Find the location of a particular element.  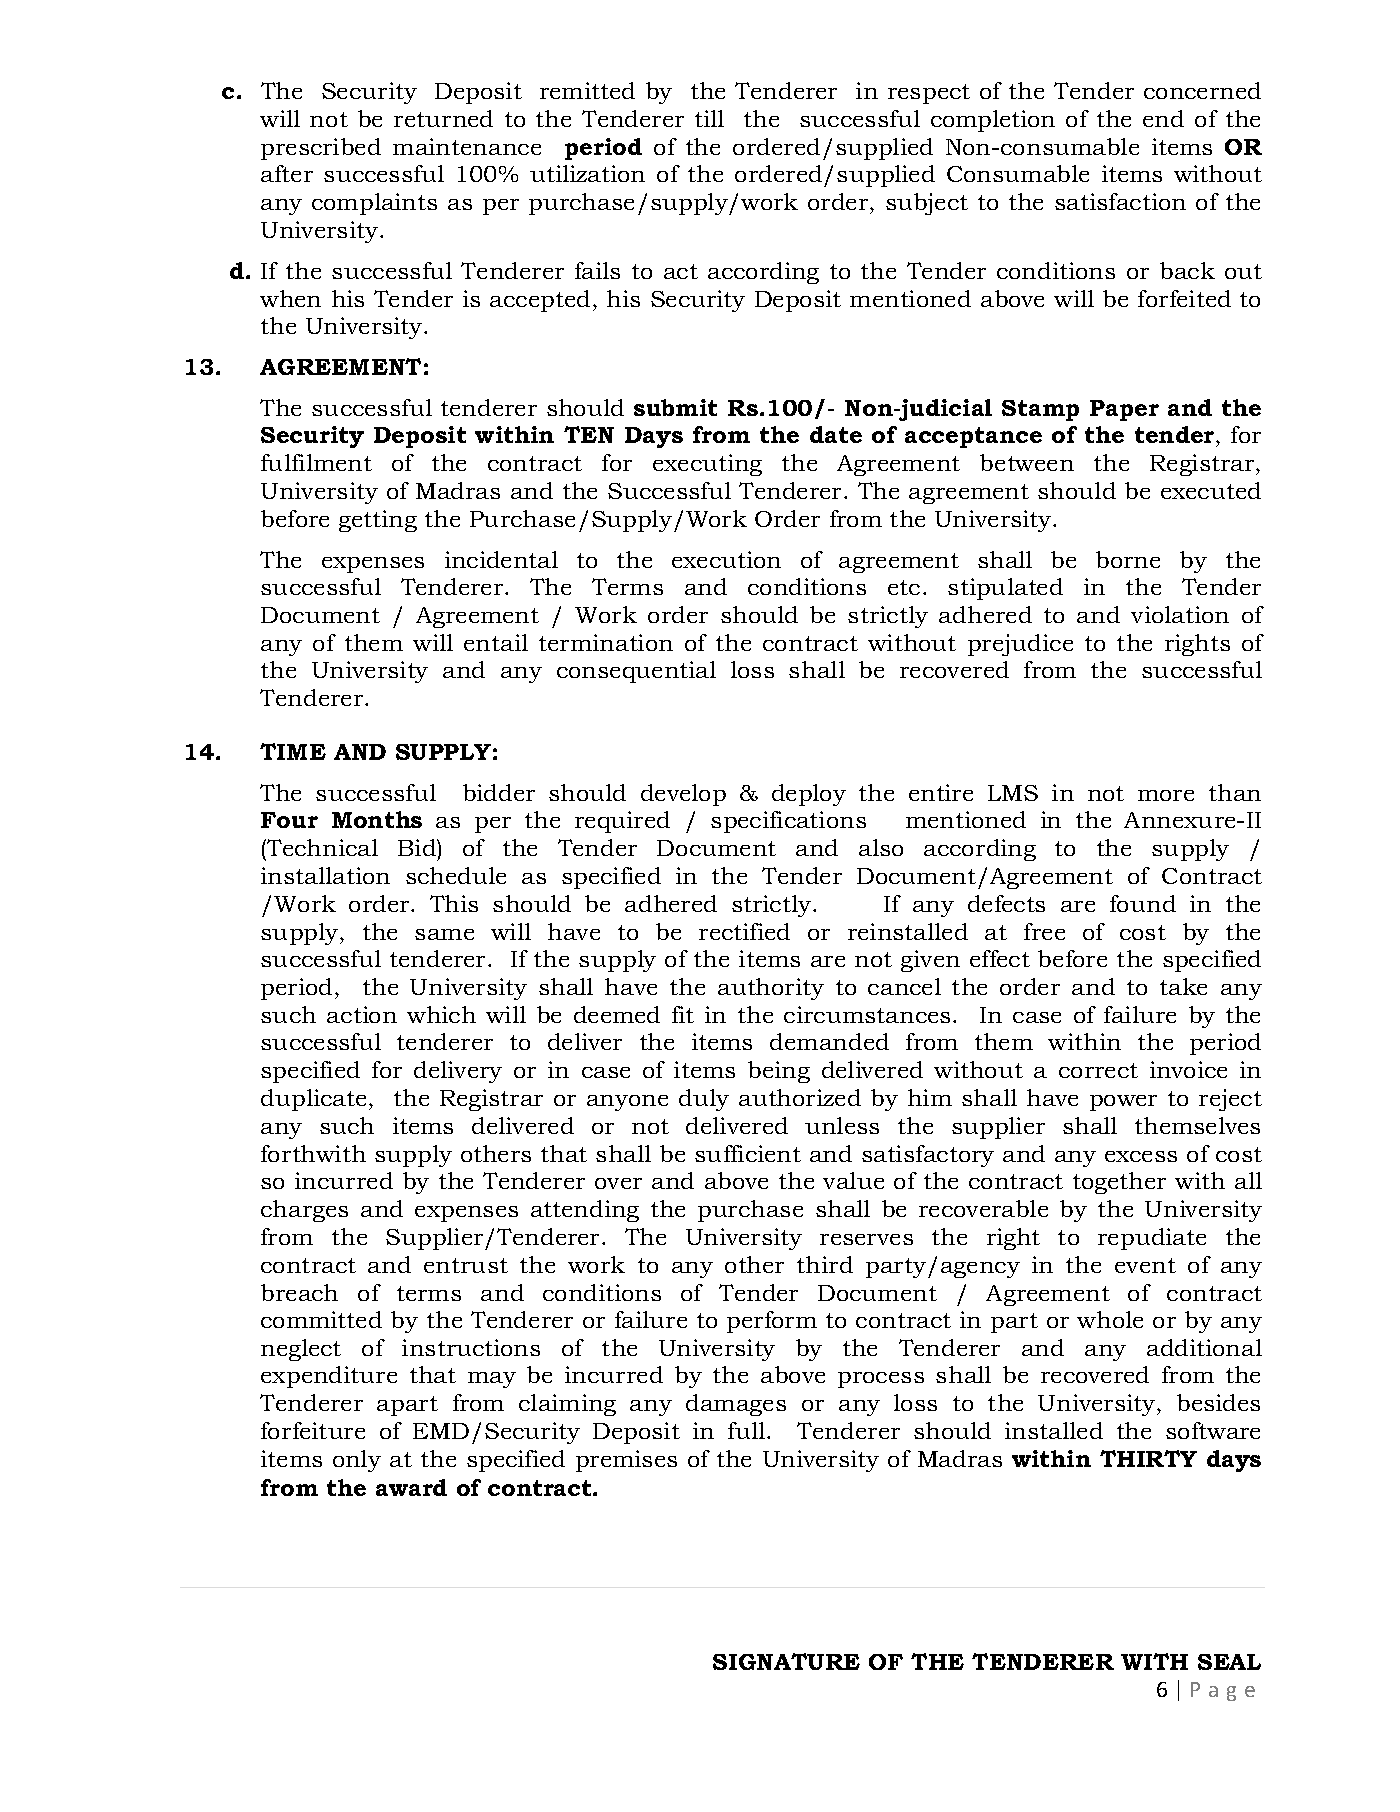

Paper is located at coordinates (1124, 410).
